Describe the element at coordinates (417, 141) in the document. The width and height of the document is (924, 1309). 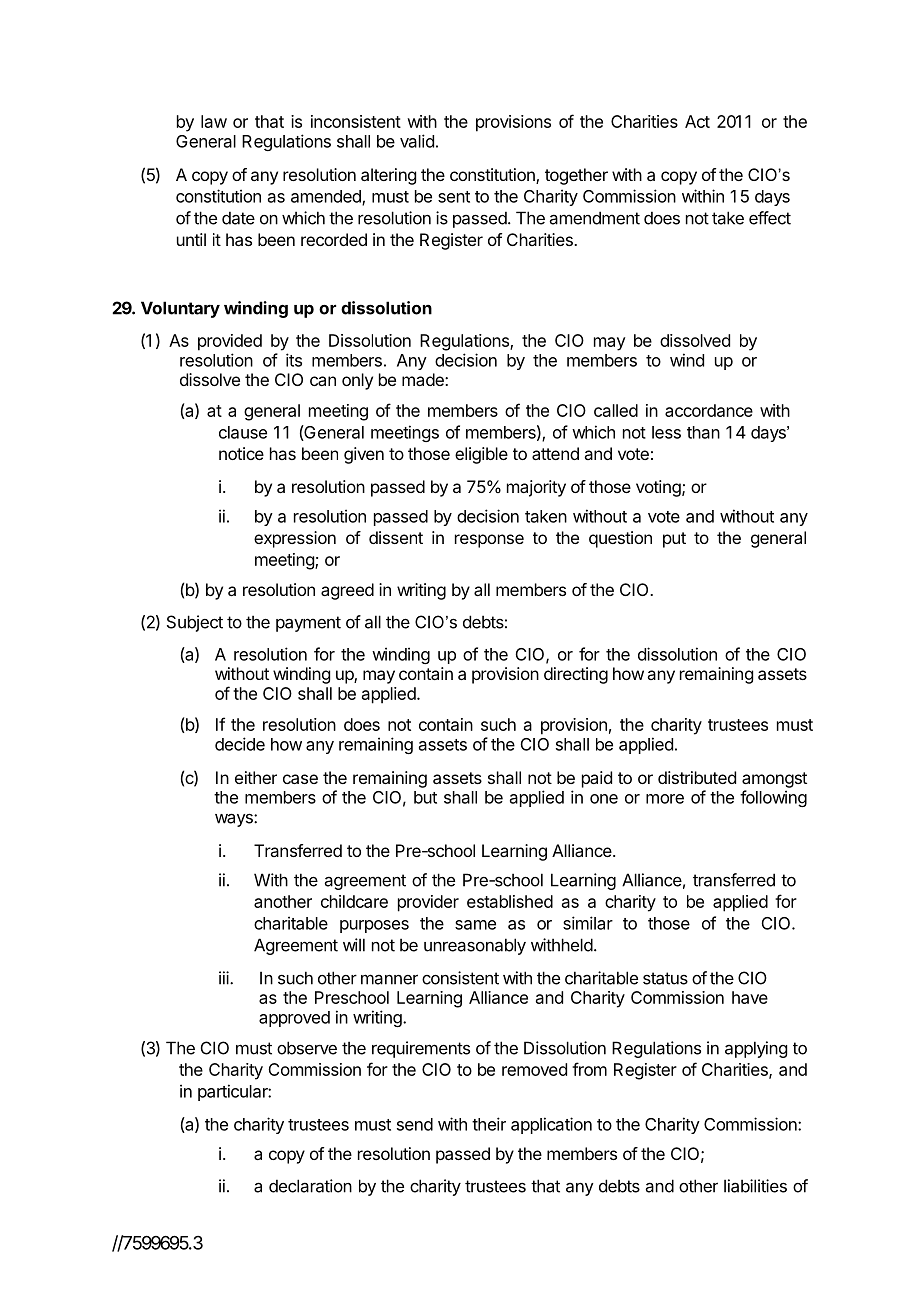
I see `valid` at that location.
